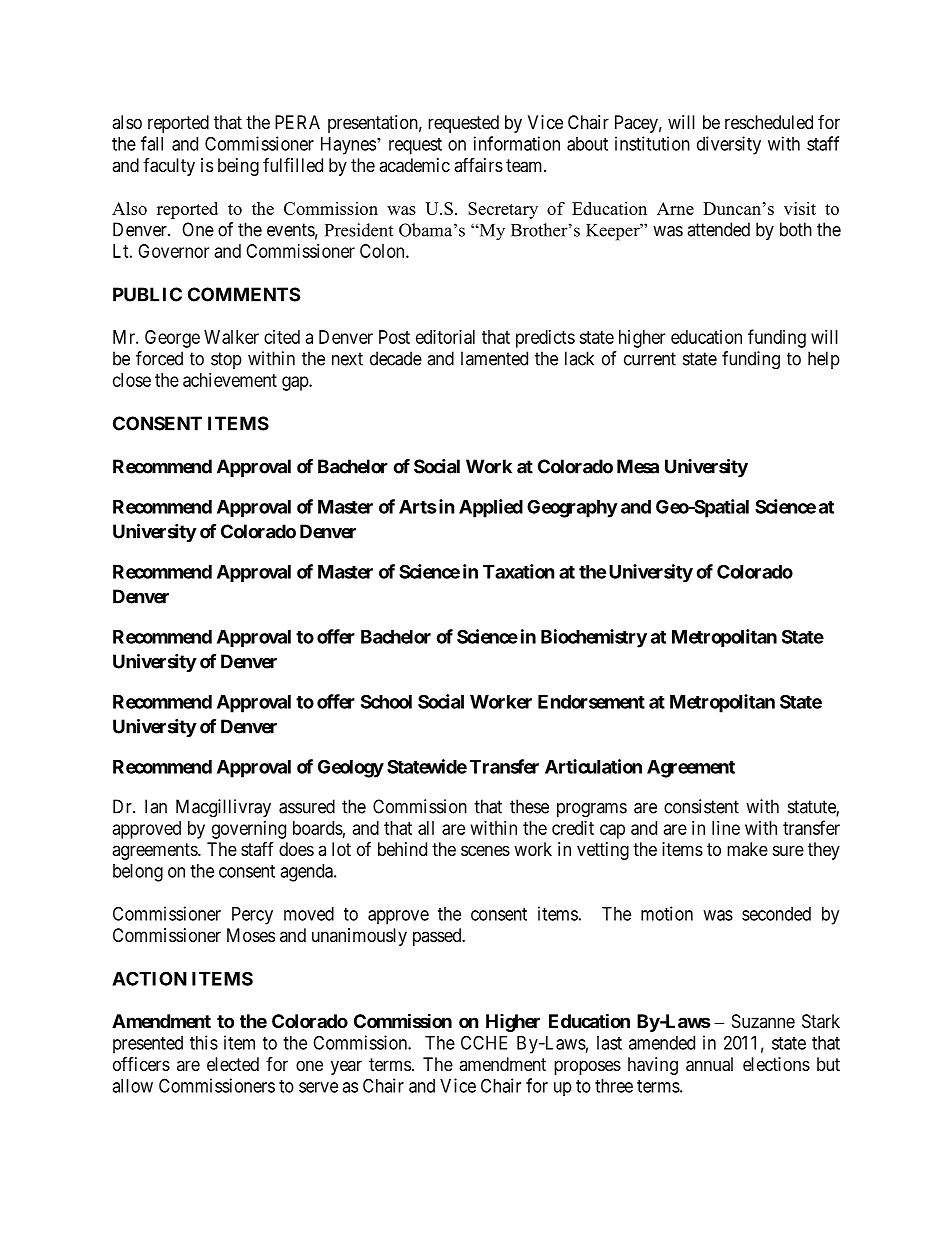  What do you see at coordinates (230, 380) in the document?
I see `achievement` at bounding box center [230, 380].
